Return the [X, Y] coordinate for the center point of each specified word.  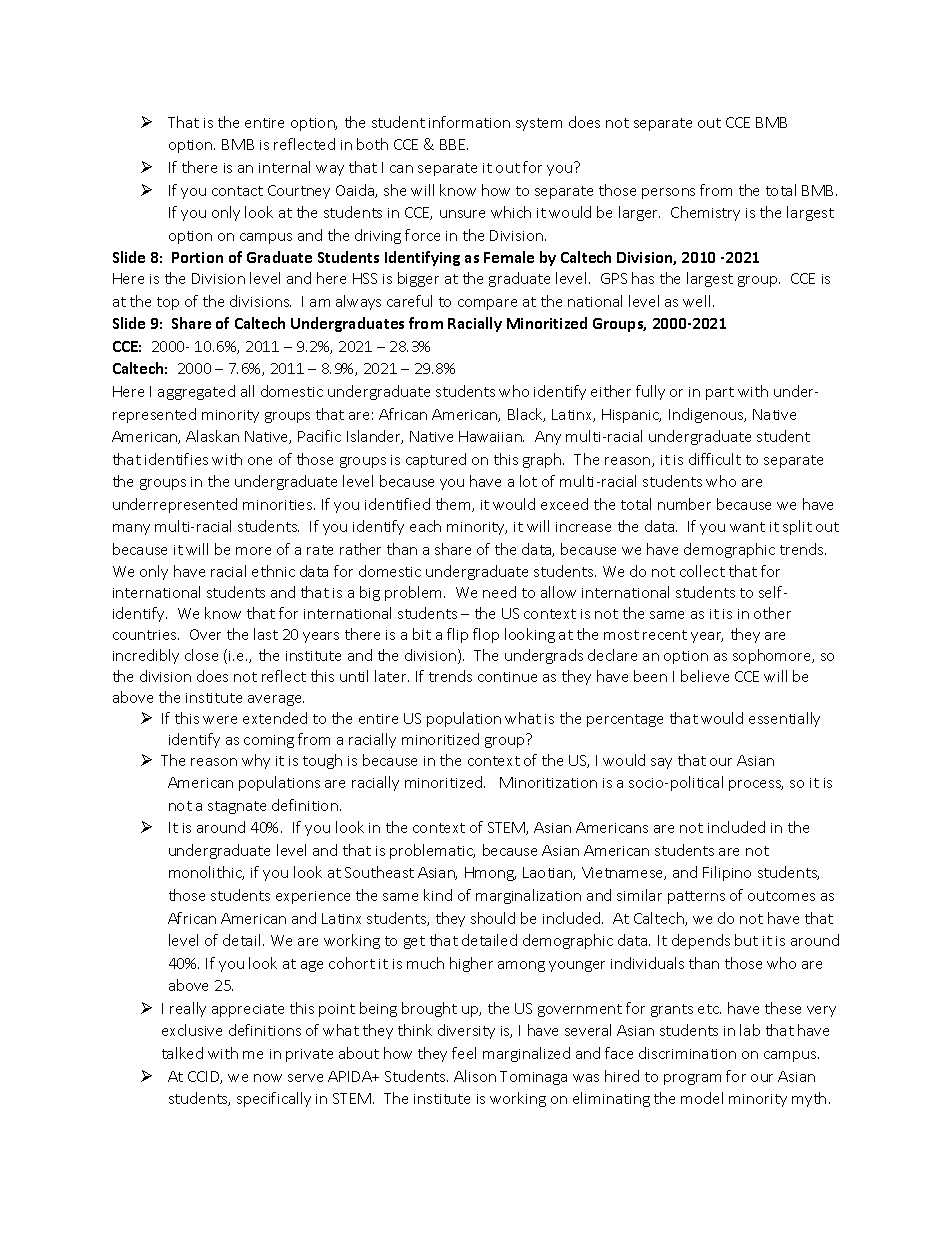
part [720, 393]
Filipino [727, 873]
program [692, 1079]
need [499, 592]
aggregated [196, 392]
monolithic [206, 873]
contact [237, 191]
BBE [454, 144]
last [266, 634]
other [772, 613]
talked [182, 1053]
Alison [475, 1076]
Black [526, 415]
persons [668, 193]
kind [438, 895]
